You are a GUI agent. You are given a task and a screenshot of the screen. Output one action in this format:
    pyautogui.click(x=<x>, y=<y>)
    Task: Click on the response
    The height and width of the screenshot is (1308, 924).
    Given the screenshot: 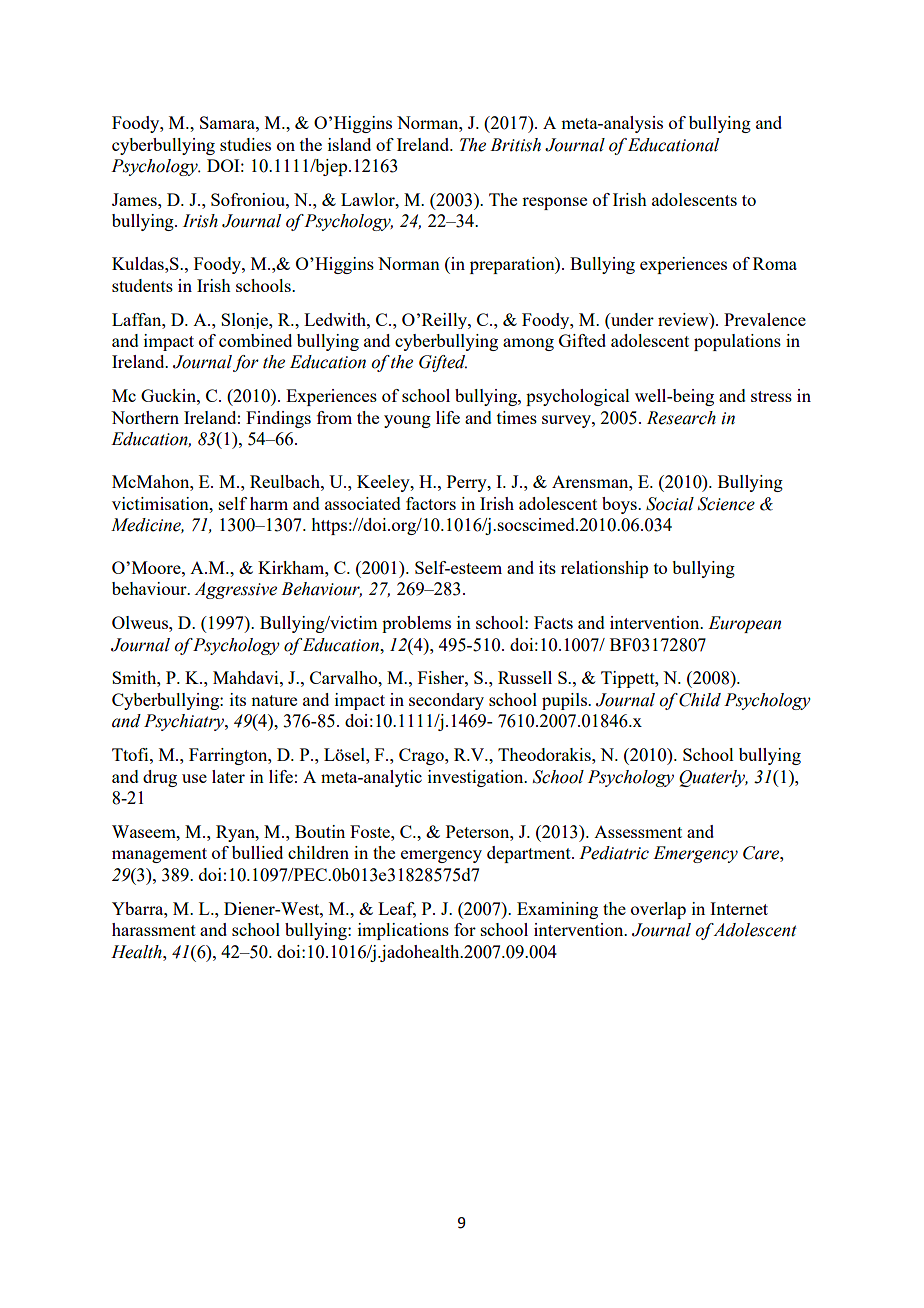 What is the action you would take?
    pyautogui.click(x=554, y=203)
